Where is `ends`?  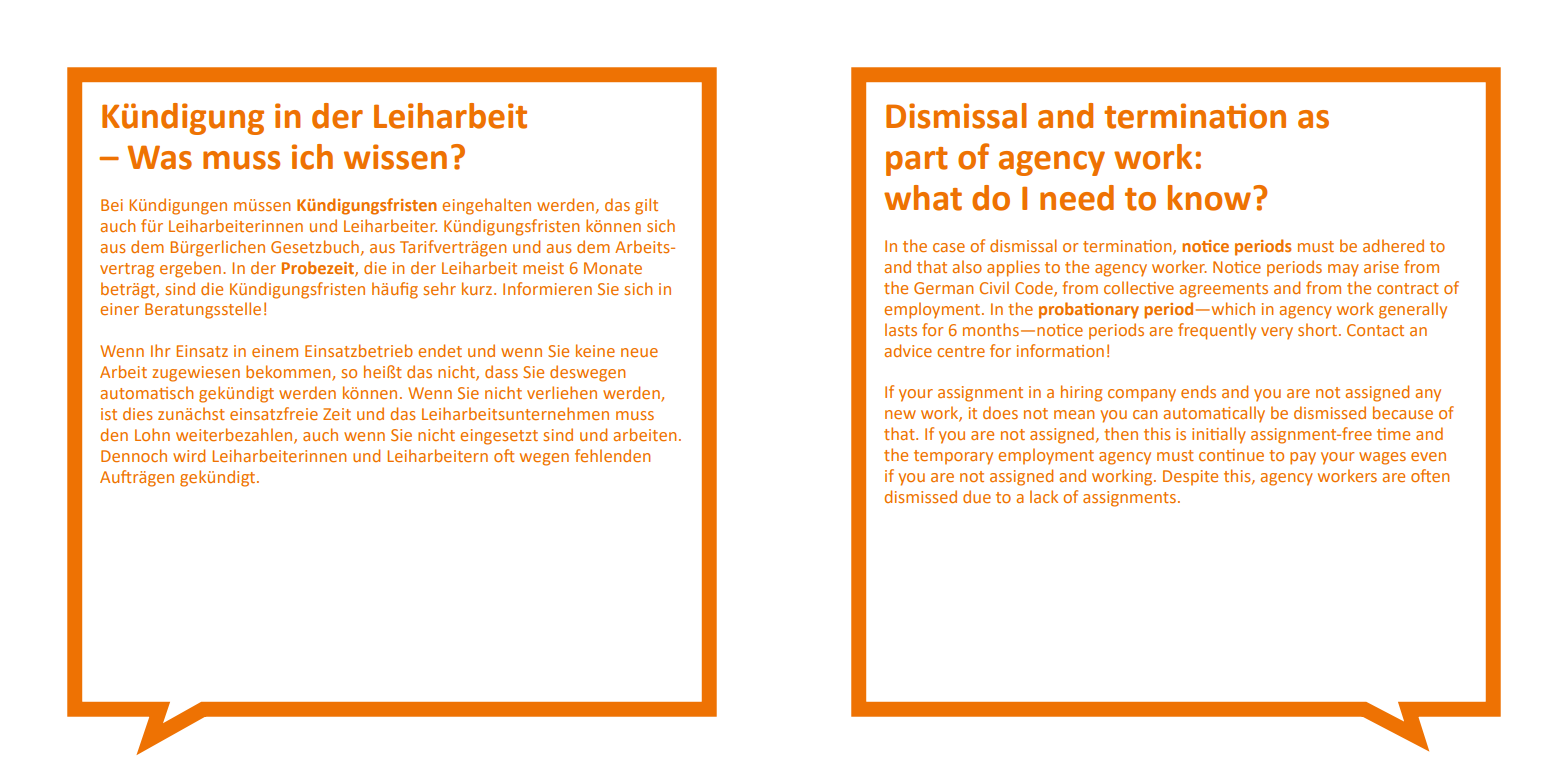
ends is located at coordinates (1198, 391).
